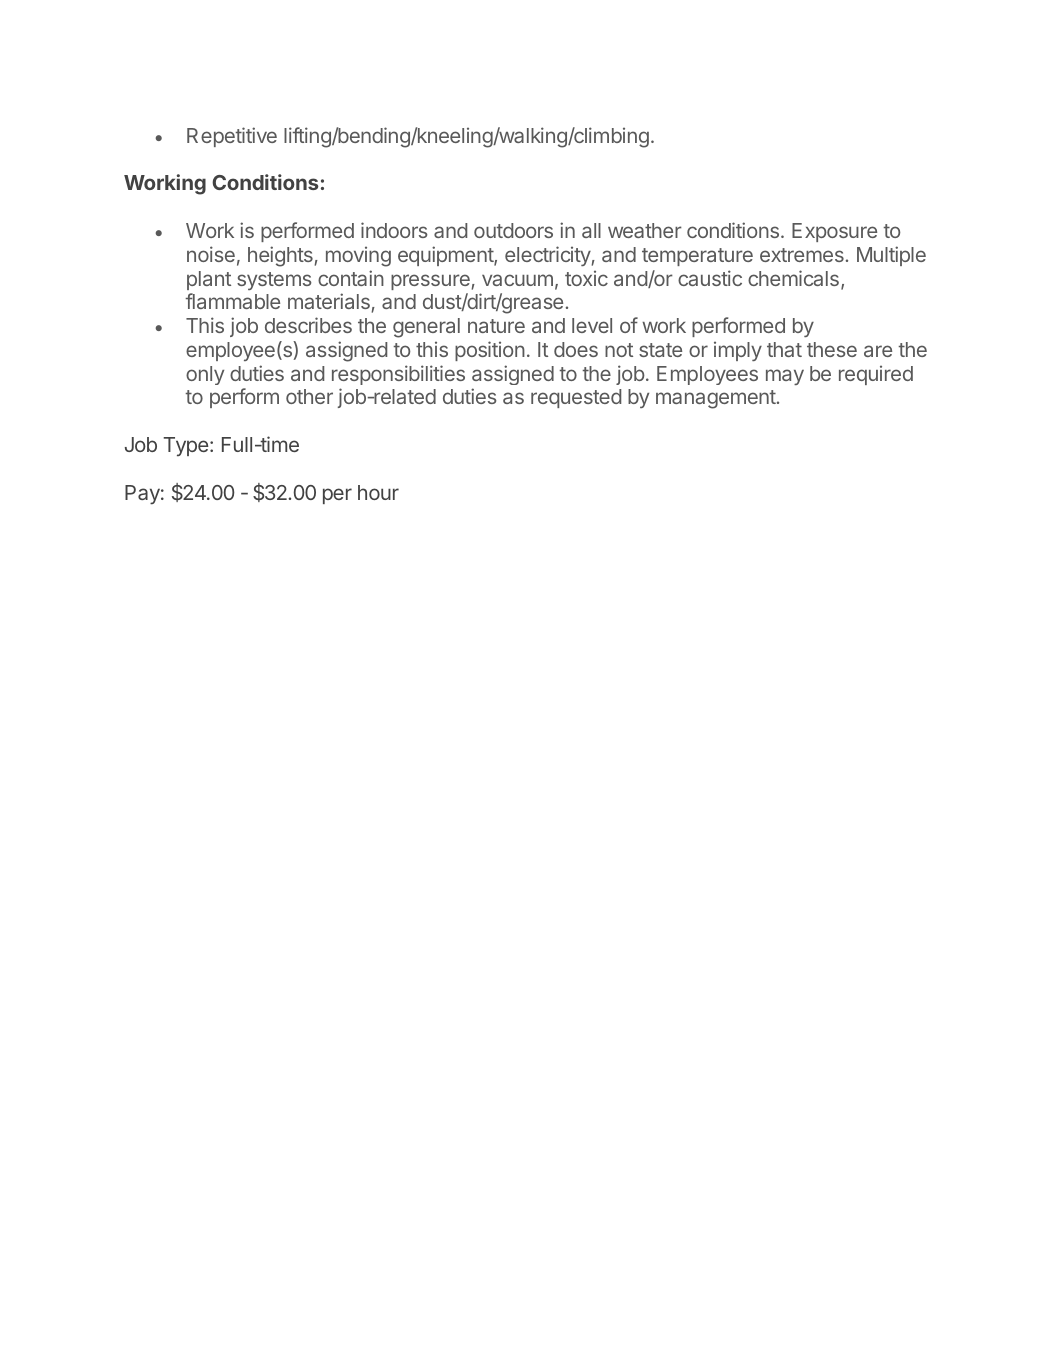 The height and width of the screenshot is (1361, 1052). What do you see at coordinates (378, 492) in the screenshot?
I see `hour` at bounding box center [378, 492].
